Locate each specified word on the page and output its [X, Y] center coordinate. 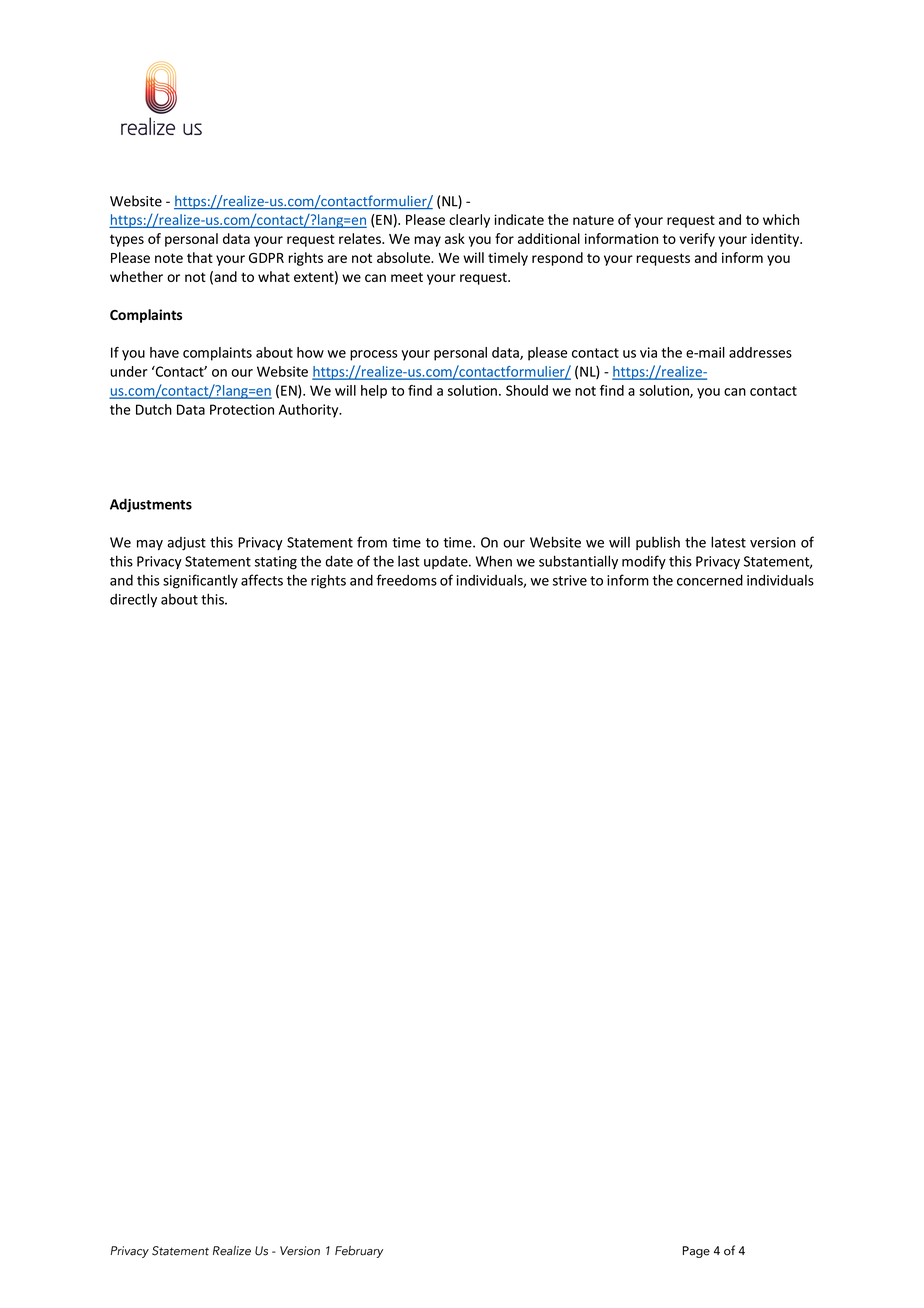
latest [728, 542]
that [200, 257]
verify [697, 240]
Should [527, 390]
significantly [200, 581]
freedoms [406, 580]
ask [455, 238]
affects [262, 580]
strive [570, 580]
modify [644, 562]
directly [133, 600]
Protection [242, 409]
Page [696, 1252]
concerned [710, 580]
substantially [578, 562]
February [359, 1252]
